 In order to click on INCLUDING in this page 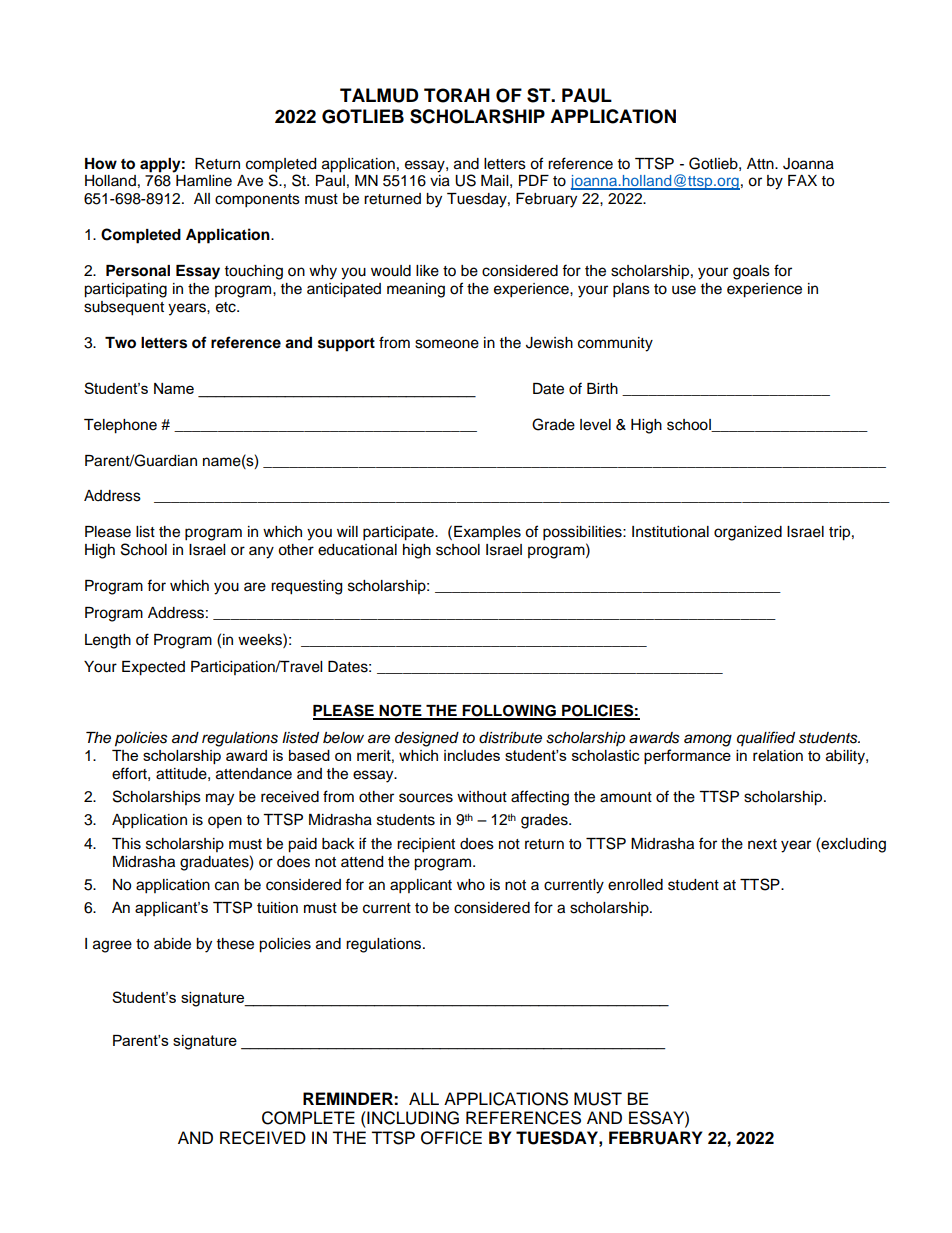, I will do `click(412, 1118)`.
